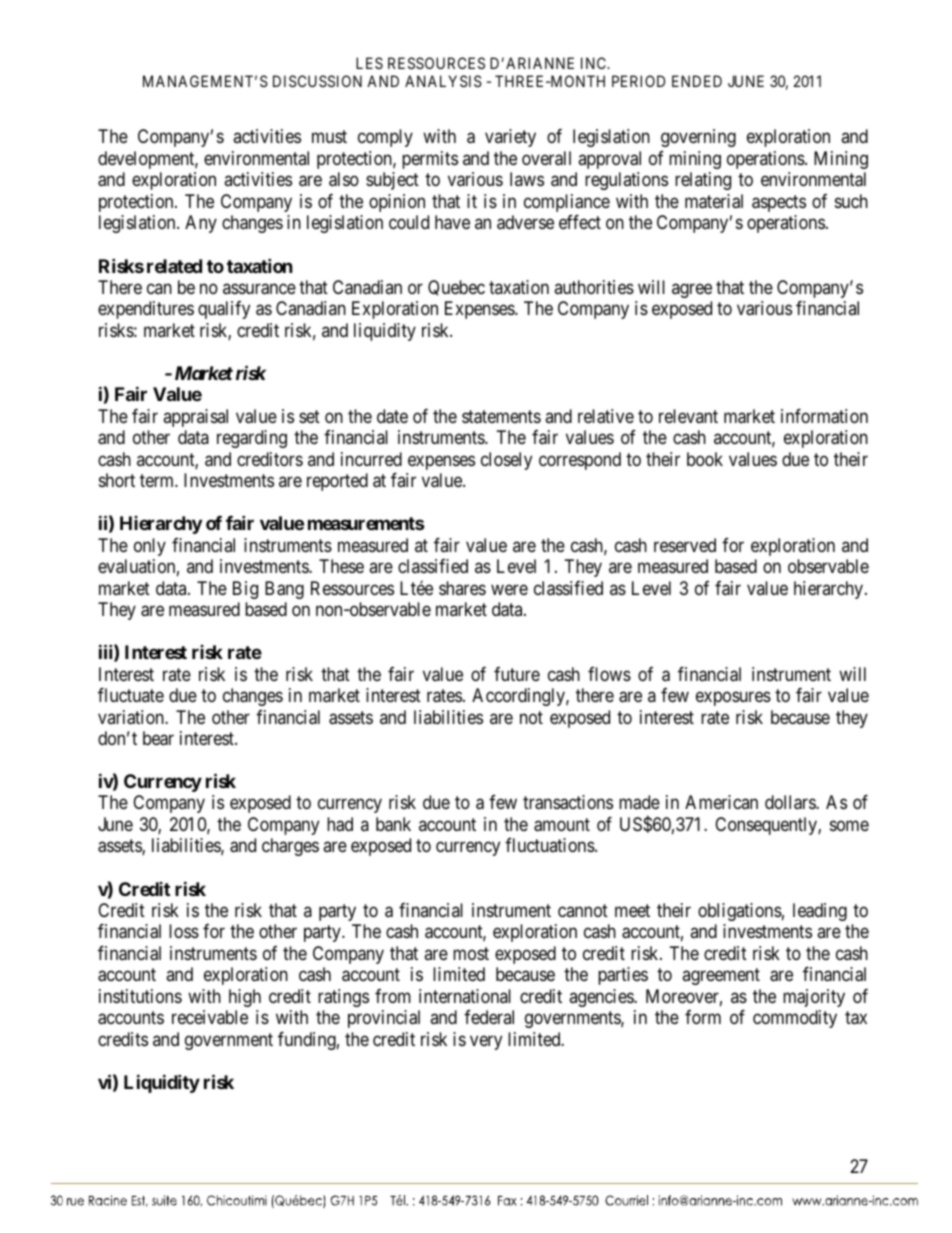 The width and height of the image is (952, 1233). What do you see at coordinates (685, 545) in the image?
I see `reserved` at bounding box center [685, 545].
